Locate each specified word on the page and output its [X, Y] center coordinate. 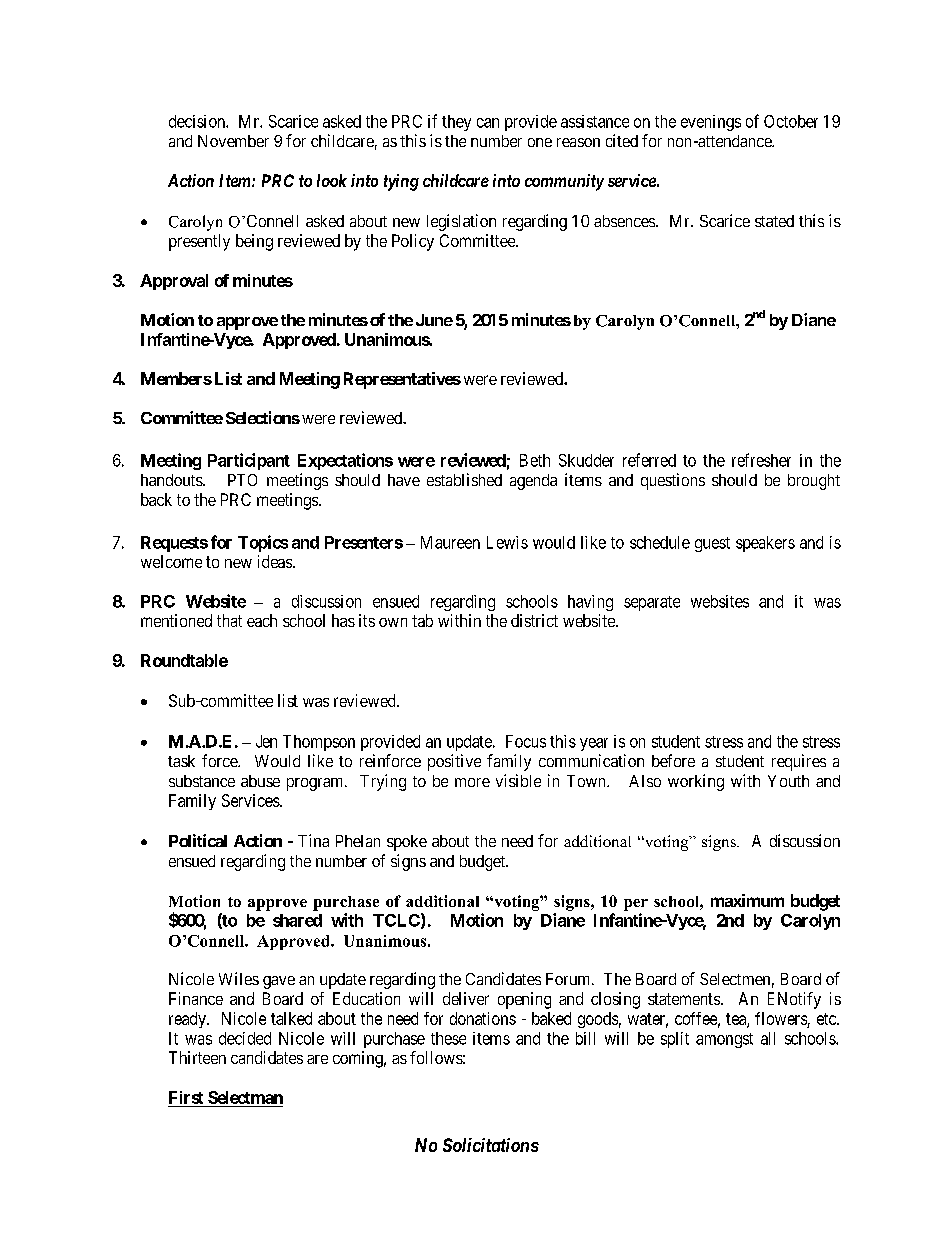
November [233, 141]
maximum [747, 900]
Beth [535, 460]
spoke [407, 843]
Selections [263, 417]
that [229, 620]
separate [652, 603]
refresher [761, 460]
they [456, 123]
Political [198, 840]
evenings [711, 123]
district [534, 620]
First [187, 1099]
